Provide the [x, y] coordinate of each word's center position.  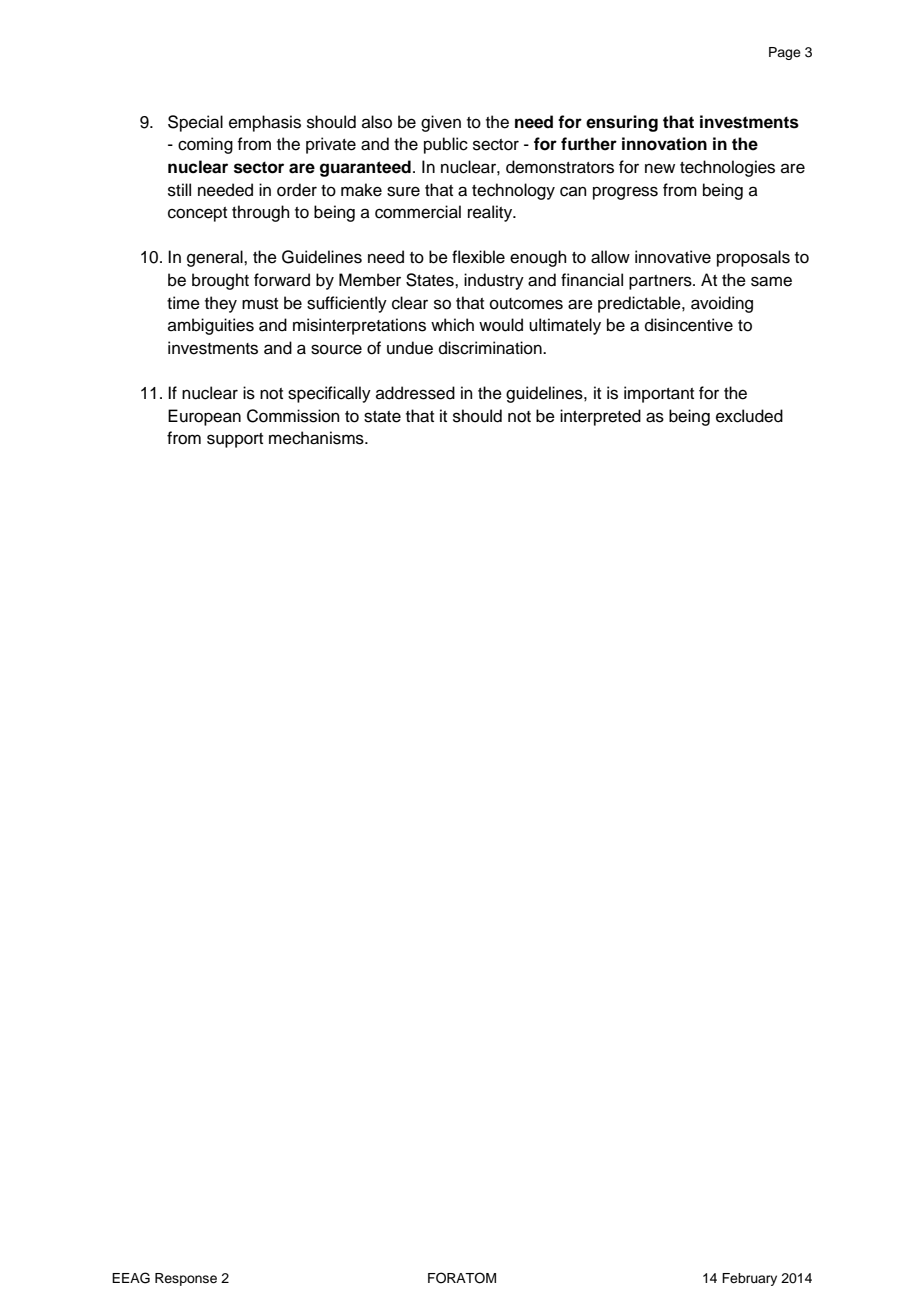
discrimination [491, 348]
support [235, 440]
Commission [293, 416]
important [659, 394]
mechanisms [317, 438]
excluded [749, 416]
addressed [415, 393]
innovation [664, 144]
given [441, 123]
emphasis [265, 123]
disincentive [689, 325]
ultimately [565, 326]
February [749, 1279]
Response [186, 1279]
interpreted [600, 417]
